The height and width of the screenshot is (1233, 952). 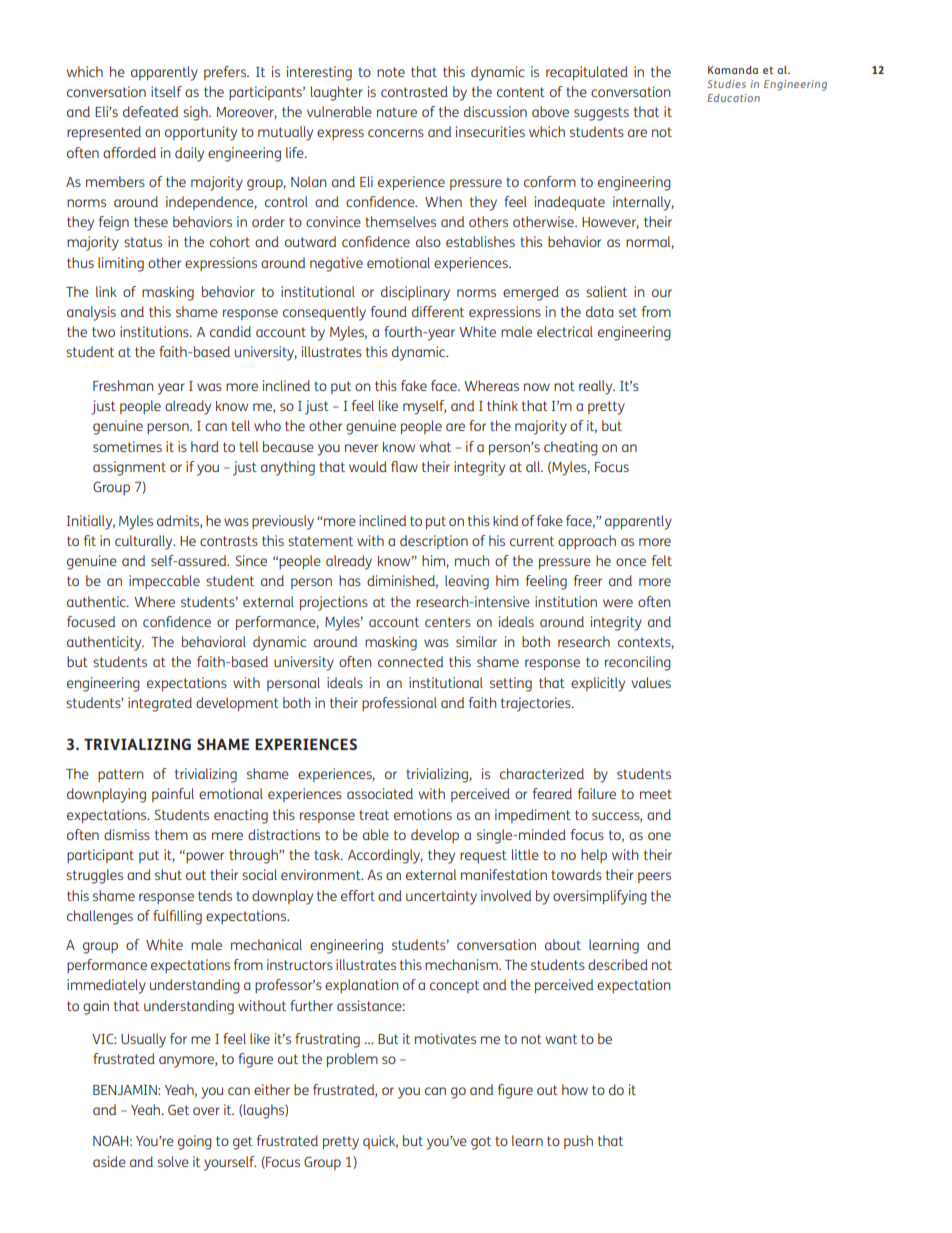 What do you see at coordinates (195, 1142) in the screenshot?
I see `going` at bounding box center [195, 1142].
